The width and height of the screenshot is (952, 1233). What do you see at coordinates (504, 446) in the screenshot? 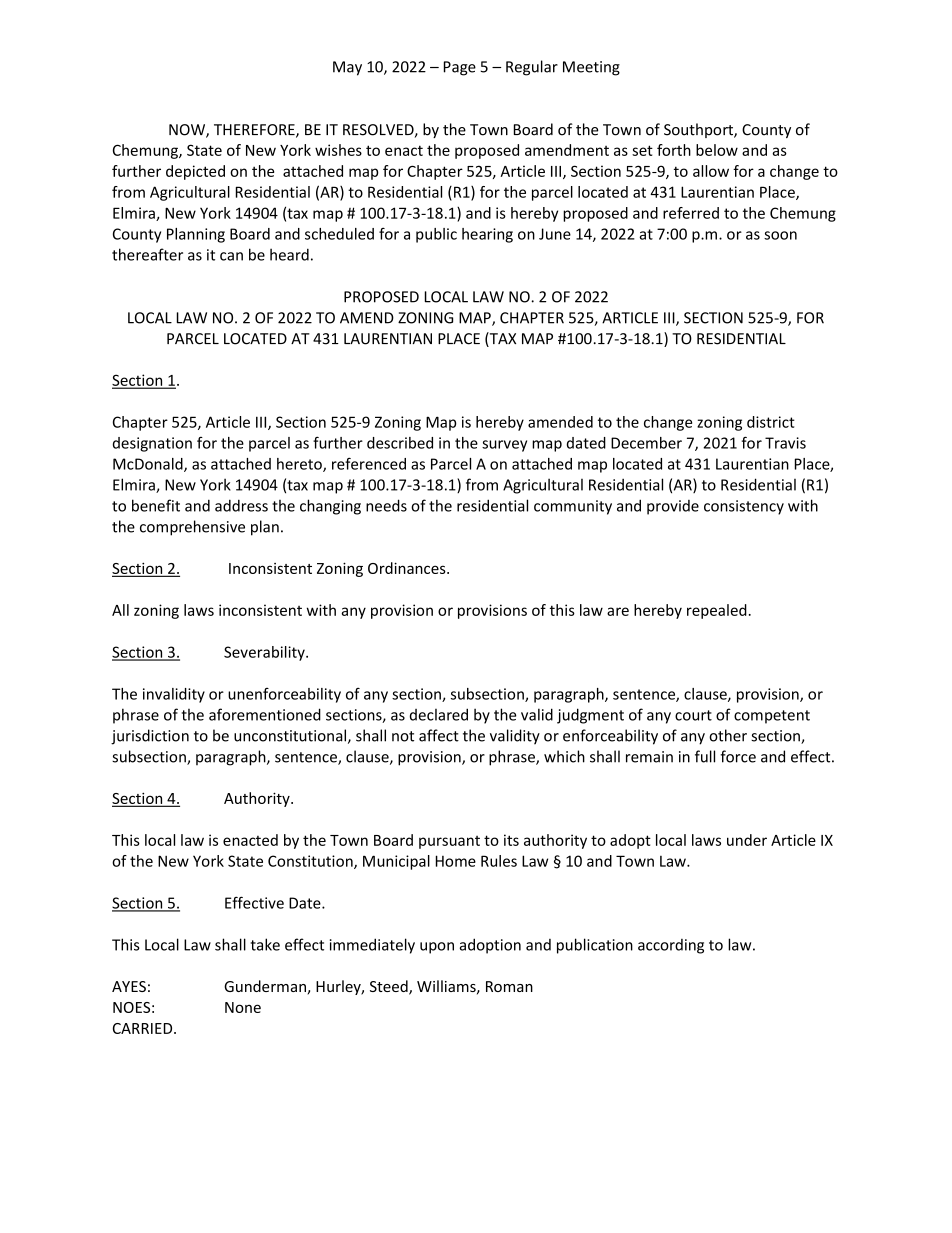
I see `survey` at bounding box center [504, 446].
